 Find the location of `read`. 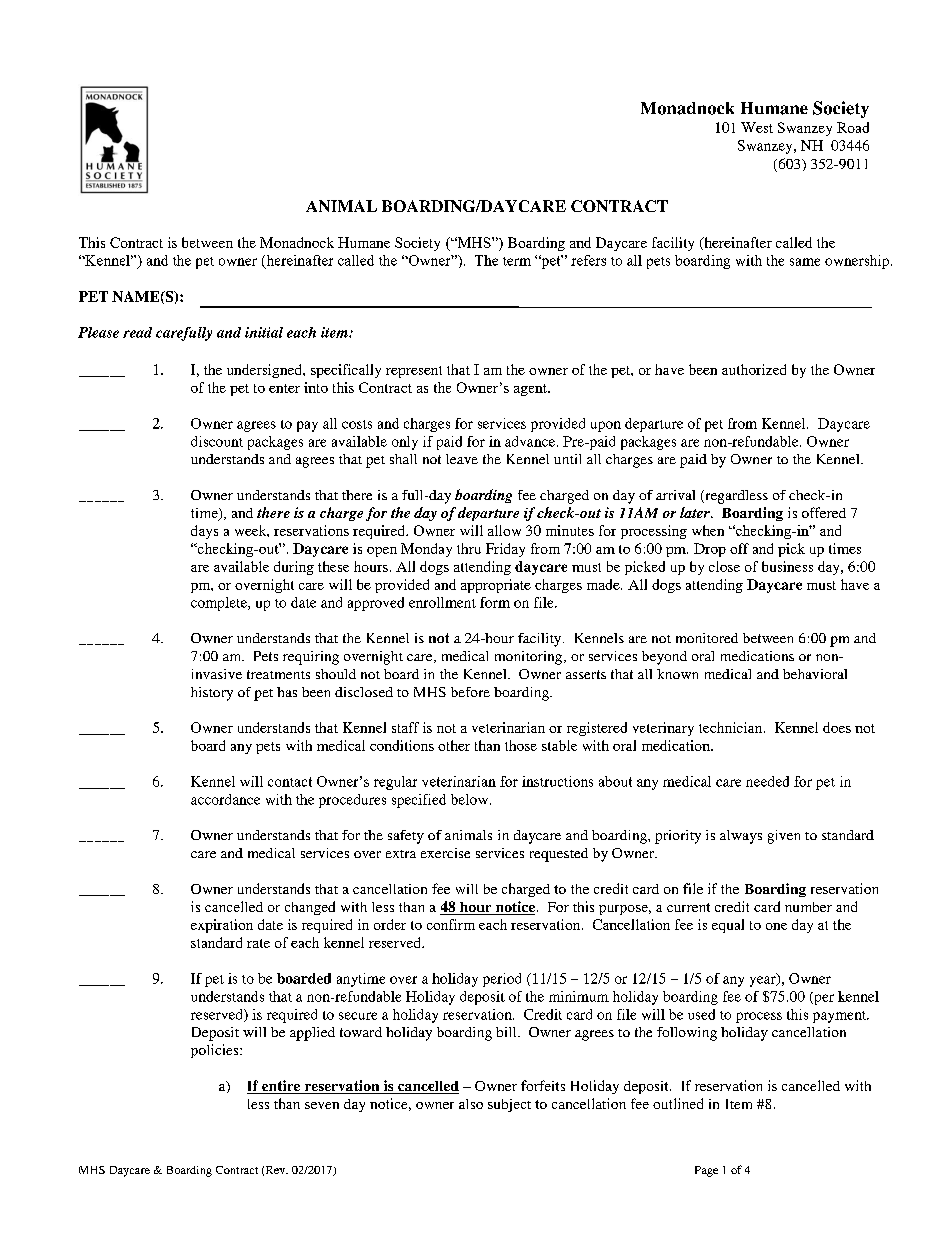

read is located at coordinates (137, 332).
